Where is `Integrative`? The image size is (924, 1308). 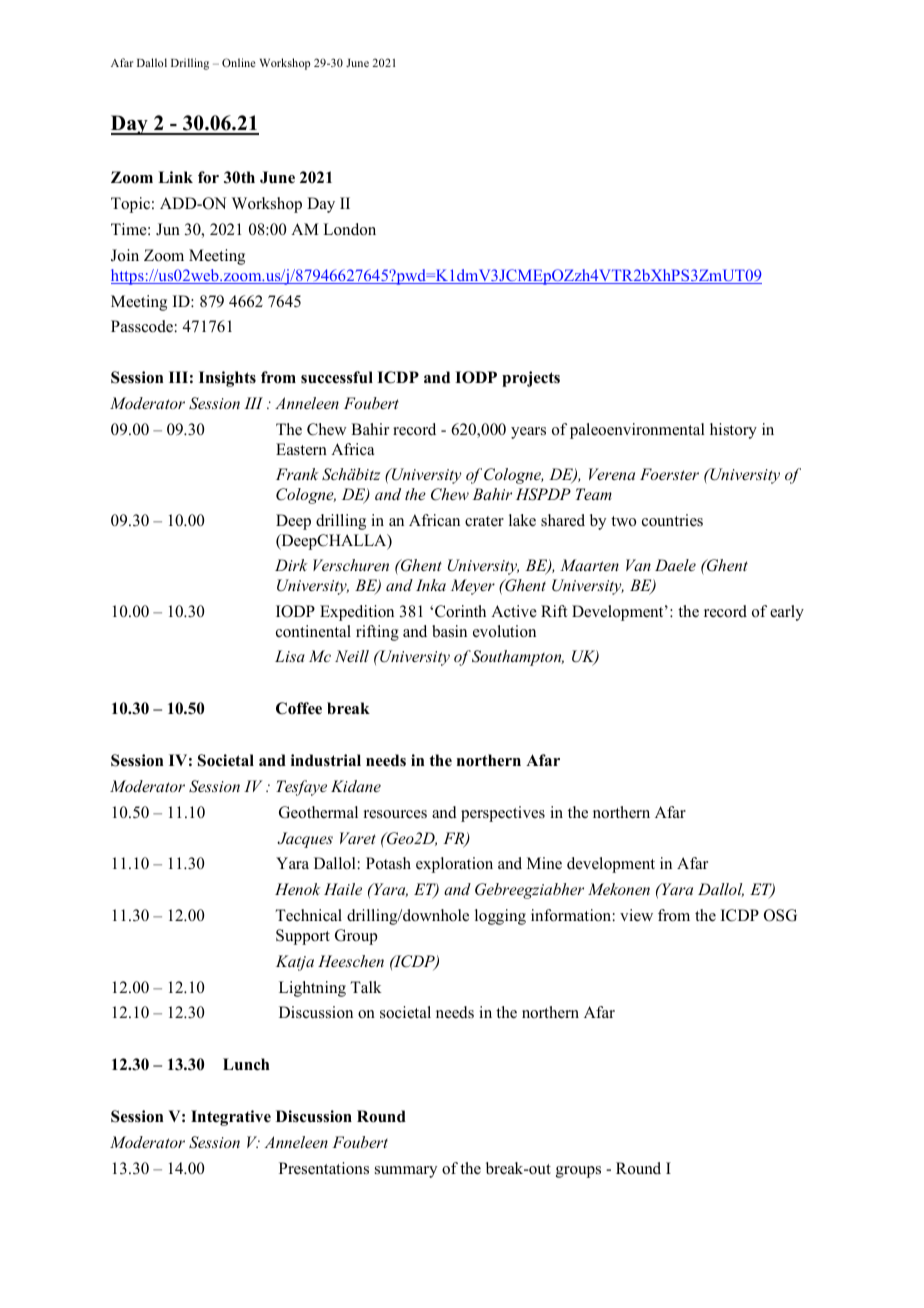 Integrative is located at coordinates (231, 1118).
